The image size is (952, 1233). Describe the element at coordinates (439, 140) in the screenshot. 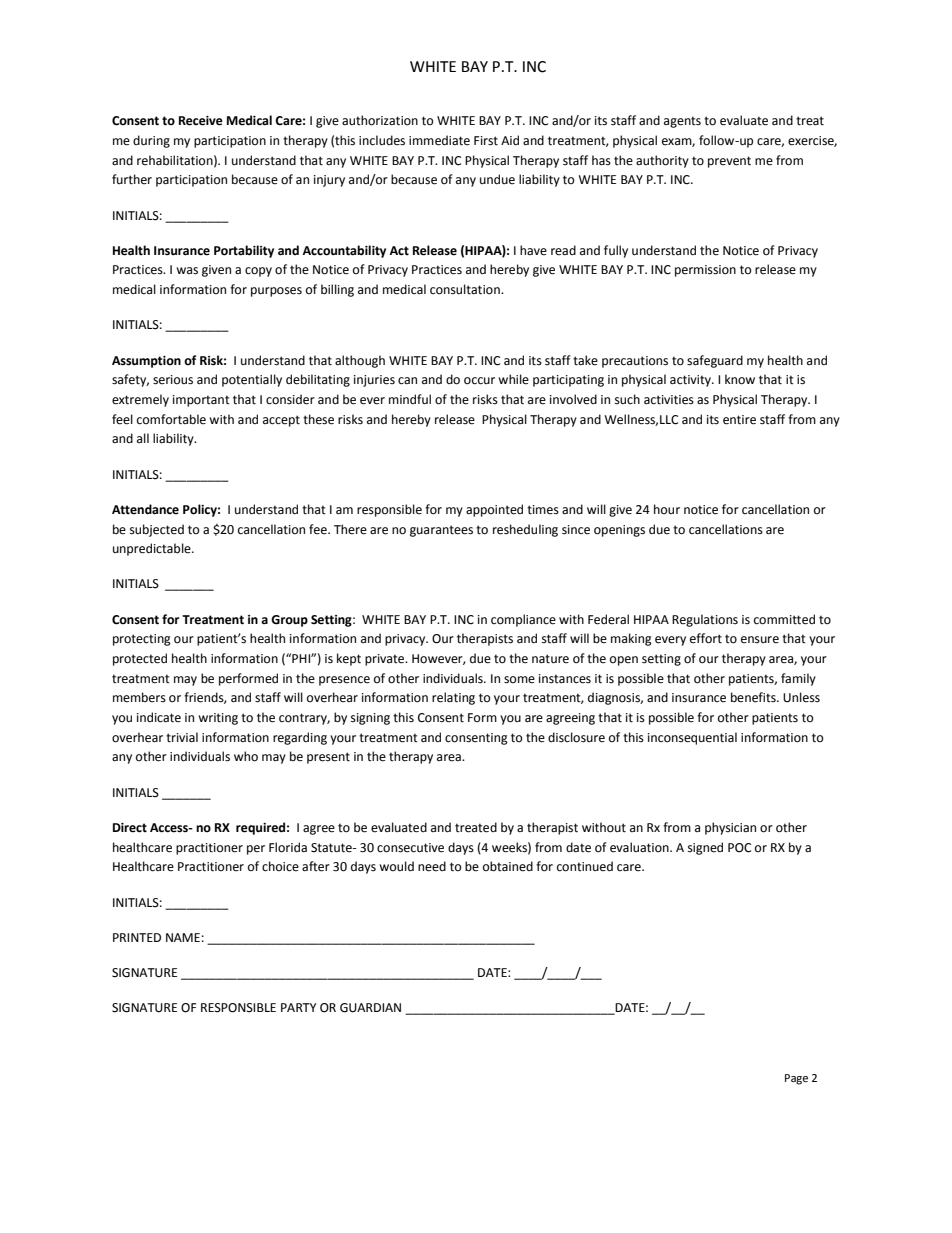

I see `immediate` at that location.
